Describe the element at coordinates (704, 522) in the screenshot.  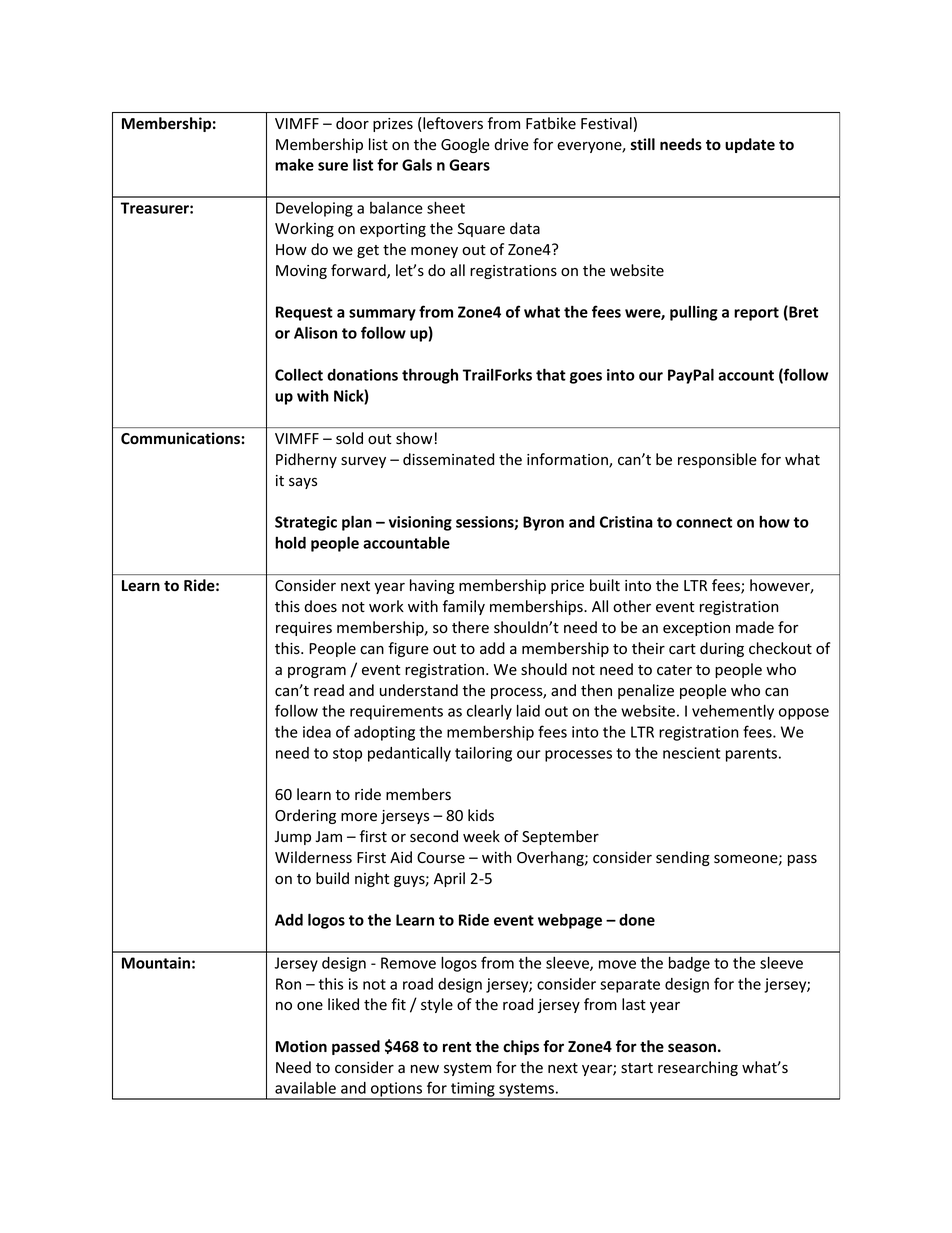
I see `connect` at that location.
